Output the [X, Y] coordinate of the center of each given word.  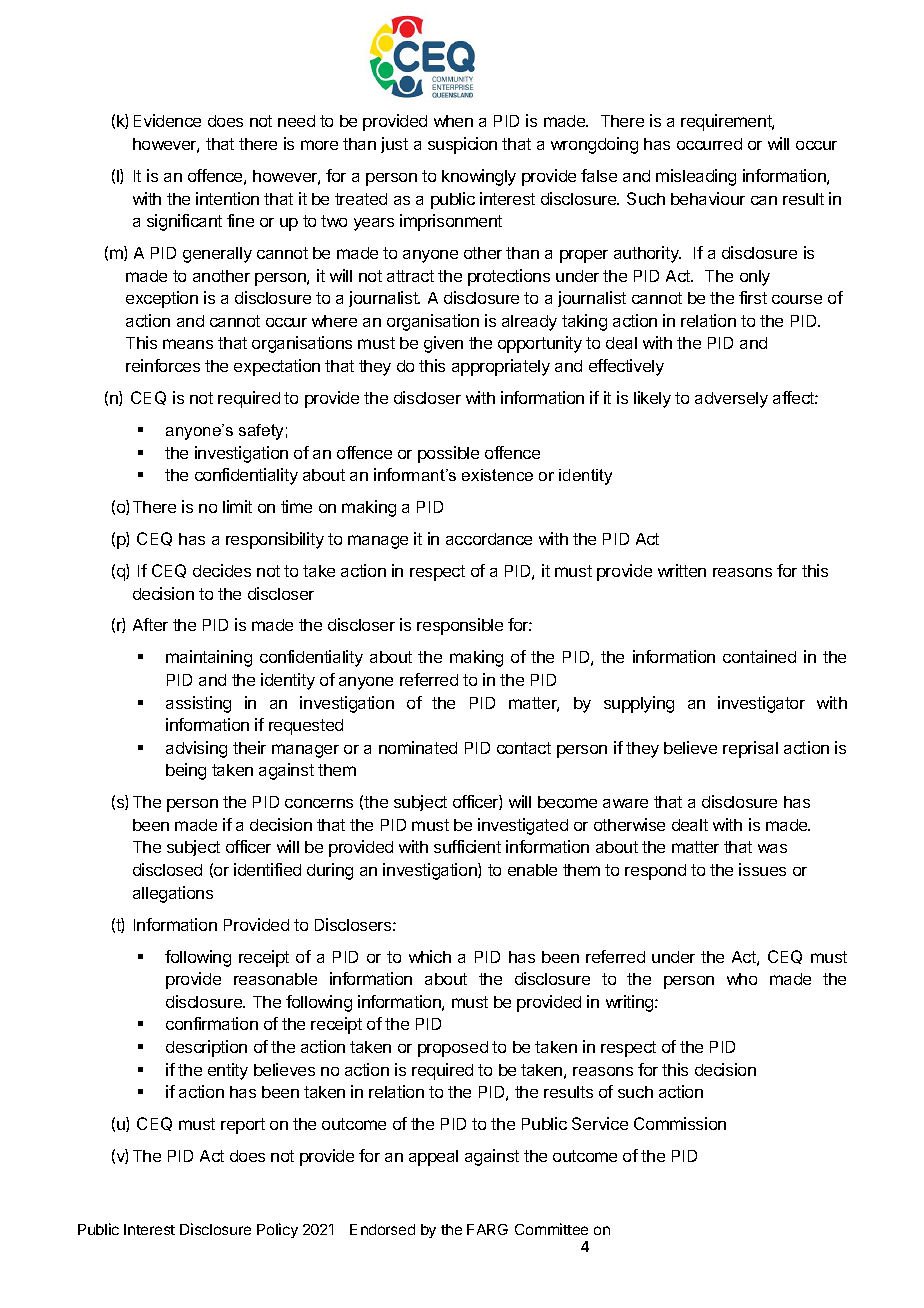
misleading [696, 177]
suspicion [462, 145]
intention [227, 198]
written [682, 570]
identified [267, 869]
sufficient [467, 846]
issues [762, 869]
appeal [433, 1158]
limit [237, 506]
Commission [680, 1123]
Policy [277, 1230]
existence [497, 475]
